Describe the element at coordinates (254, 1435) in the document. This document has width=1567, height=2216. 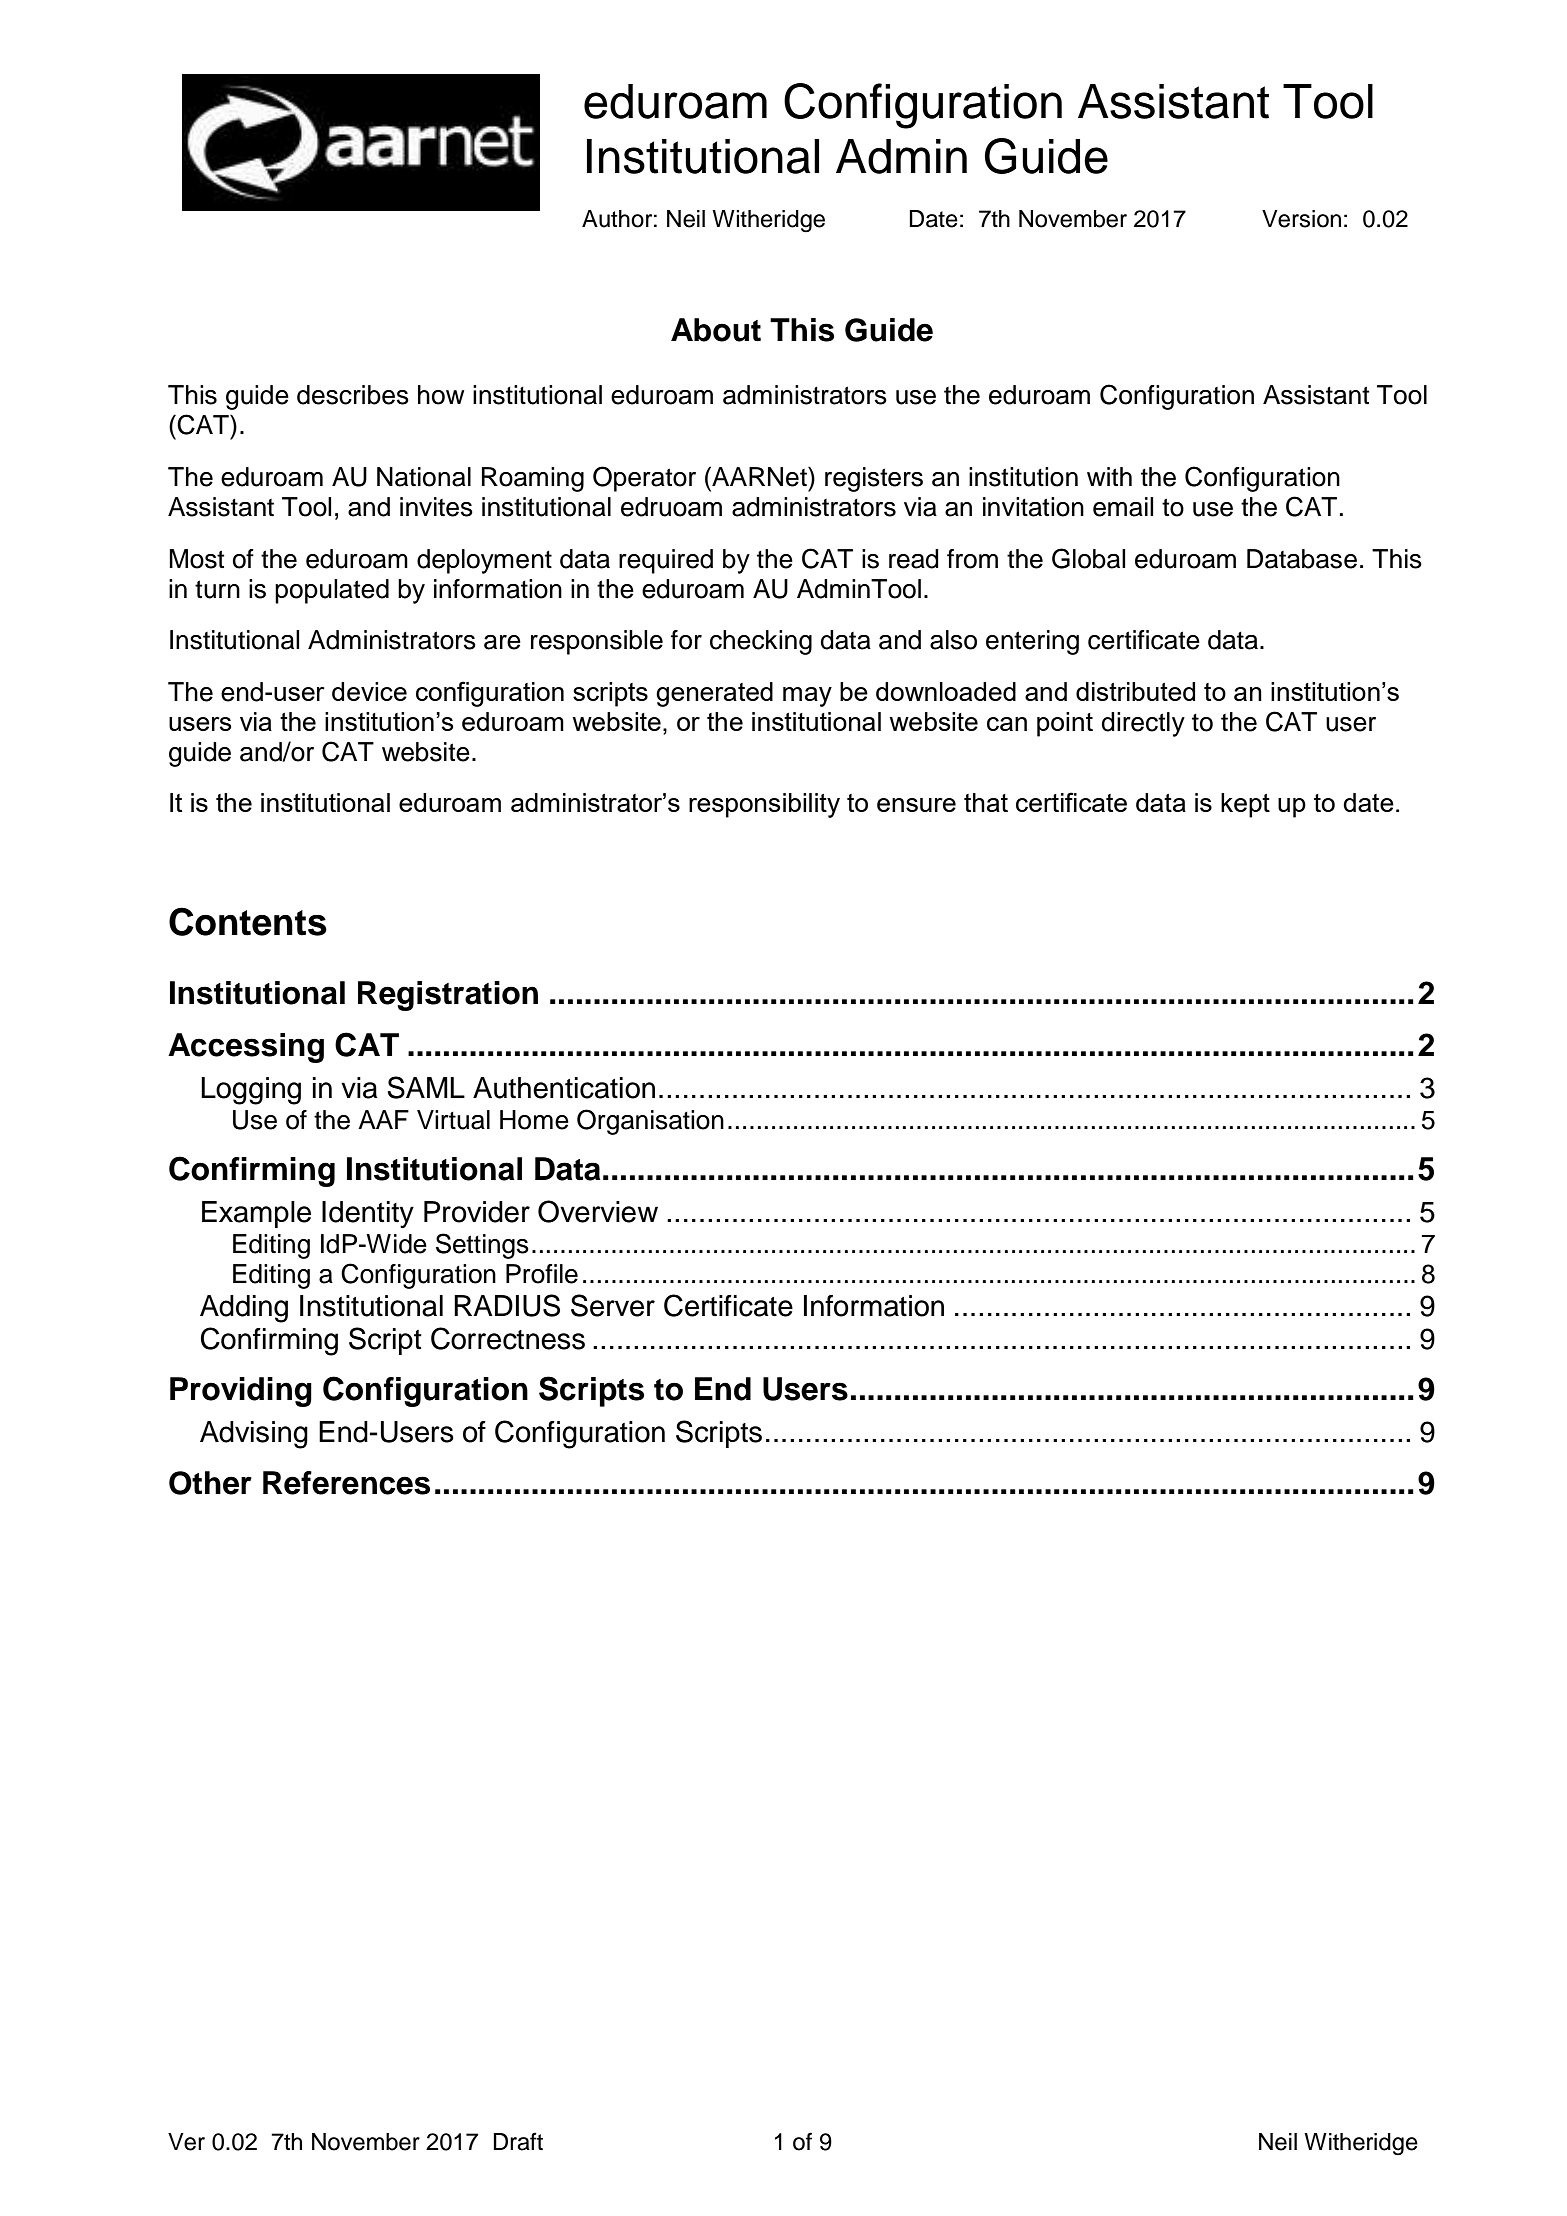
I see `Advising` at that location.
